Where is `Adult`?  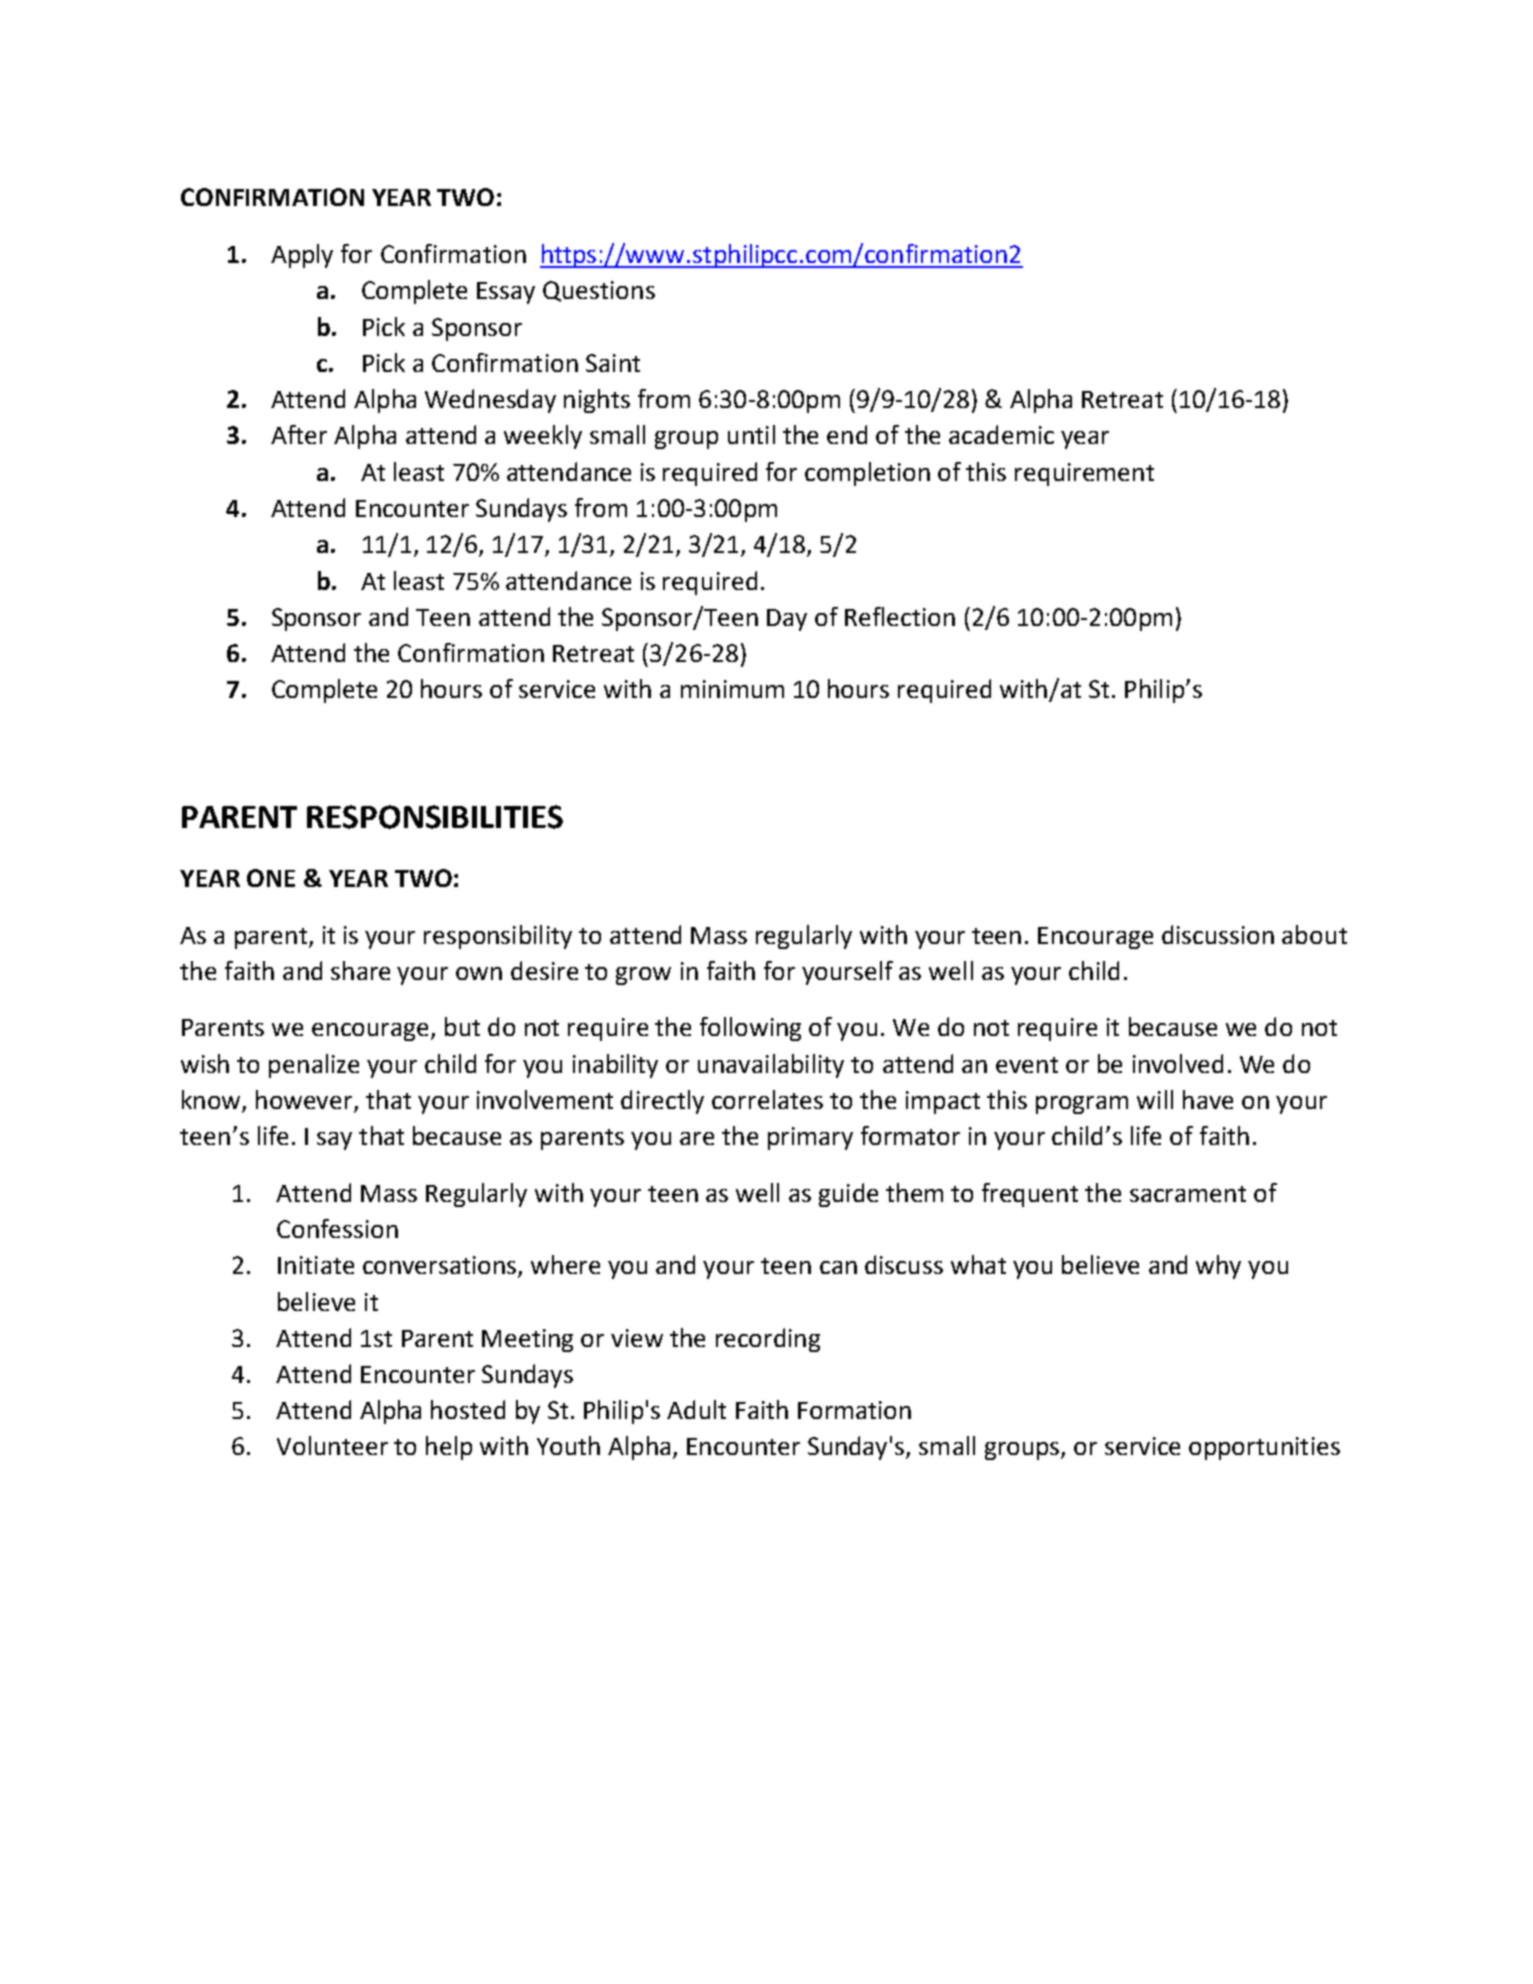 Adult is located at coordinates (696, 1409).
